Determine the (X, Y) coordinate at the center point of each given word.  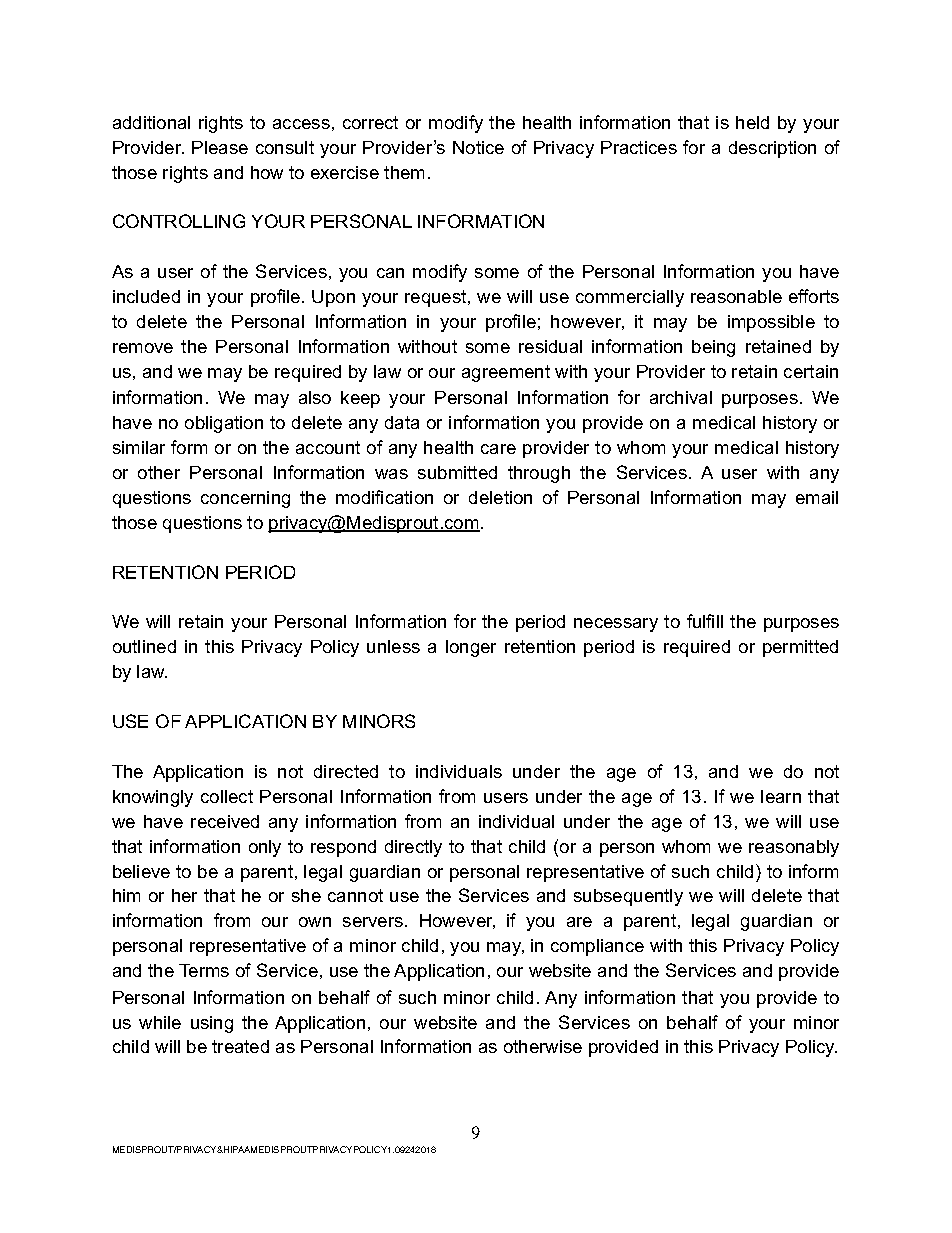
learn (781, 796)
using (212, 1024)
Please (220, 147)
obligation (224, 424)
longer (471, 648)
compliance (597, 947)
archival (681, 397)
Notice (478, 147)
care (498, 449)
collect (227, 796)
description (772, 149)
